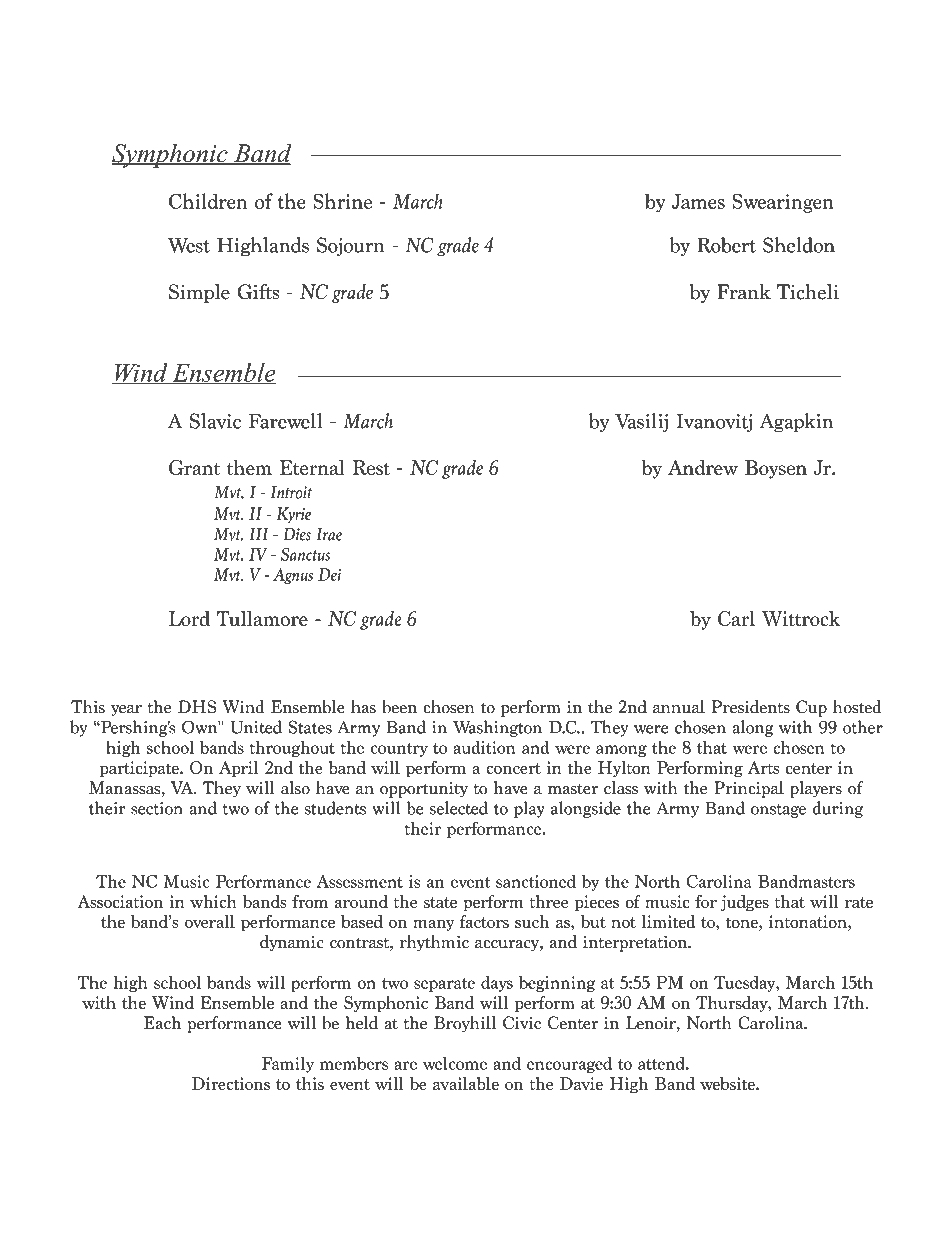 The image size is (952, 1233). I want to click on Rest, so click(371, 467).
